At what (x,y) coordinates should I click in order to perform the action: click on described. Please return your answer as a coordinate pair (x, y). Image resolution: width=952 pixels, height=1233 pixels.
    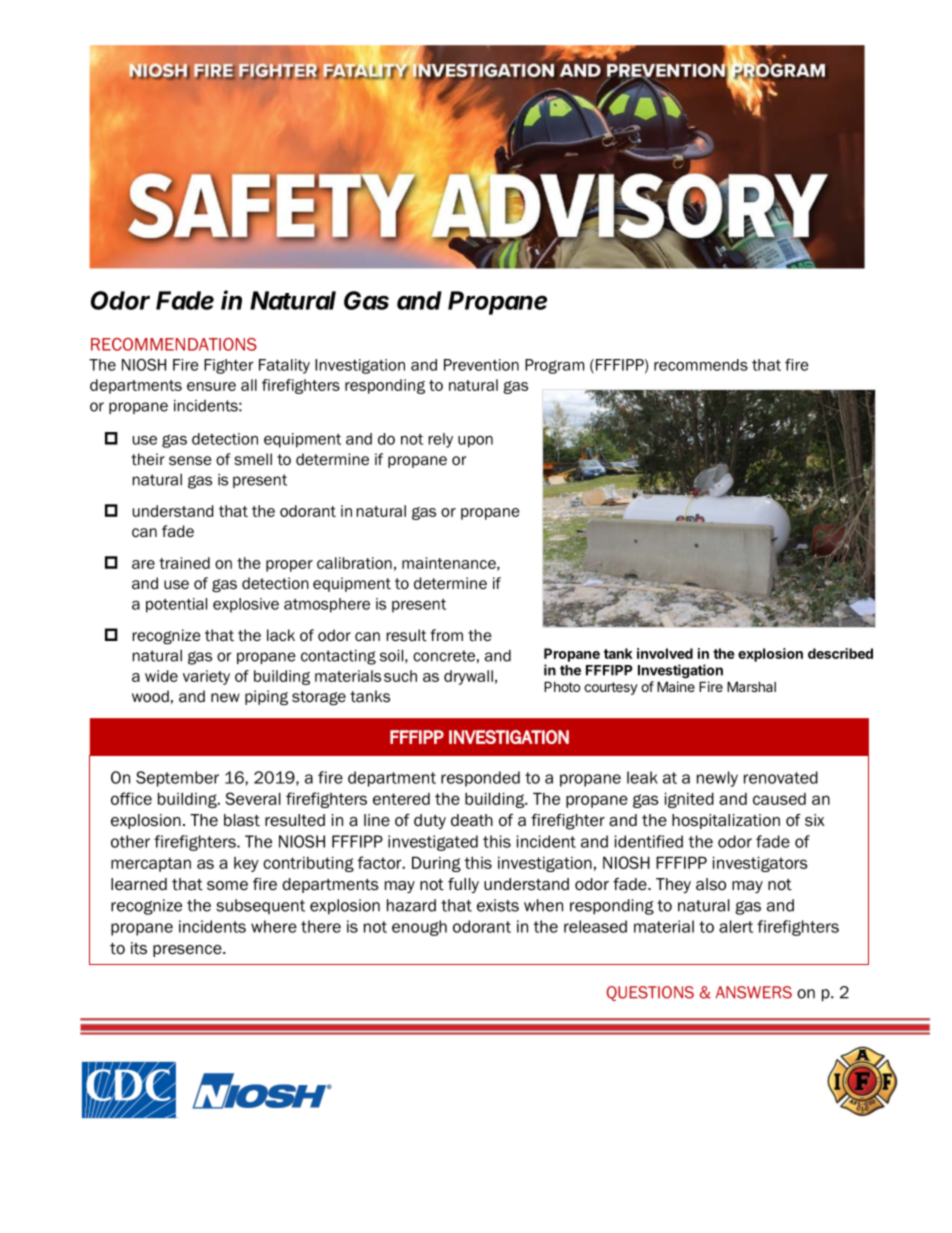
    Looking at the image, I should click on (840, 653).
